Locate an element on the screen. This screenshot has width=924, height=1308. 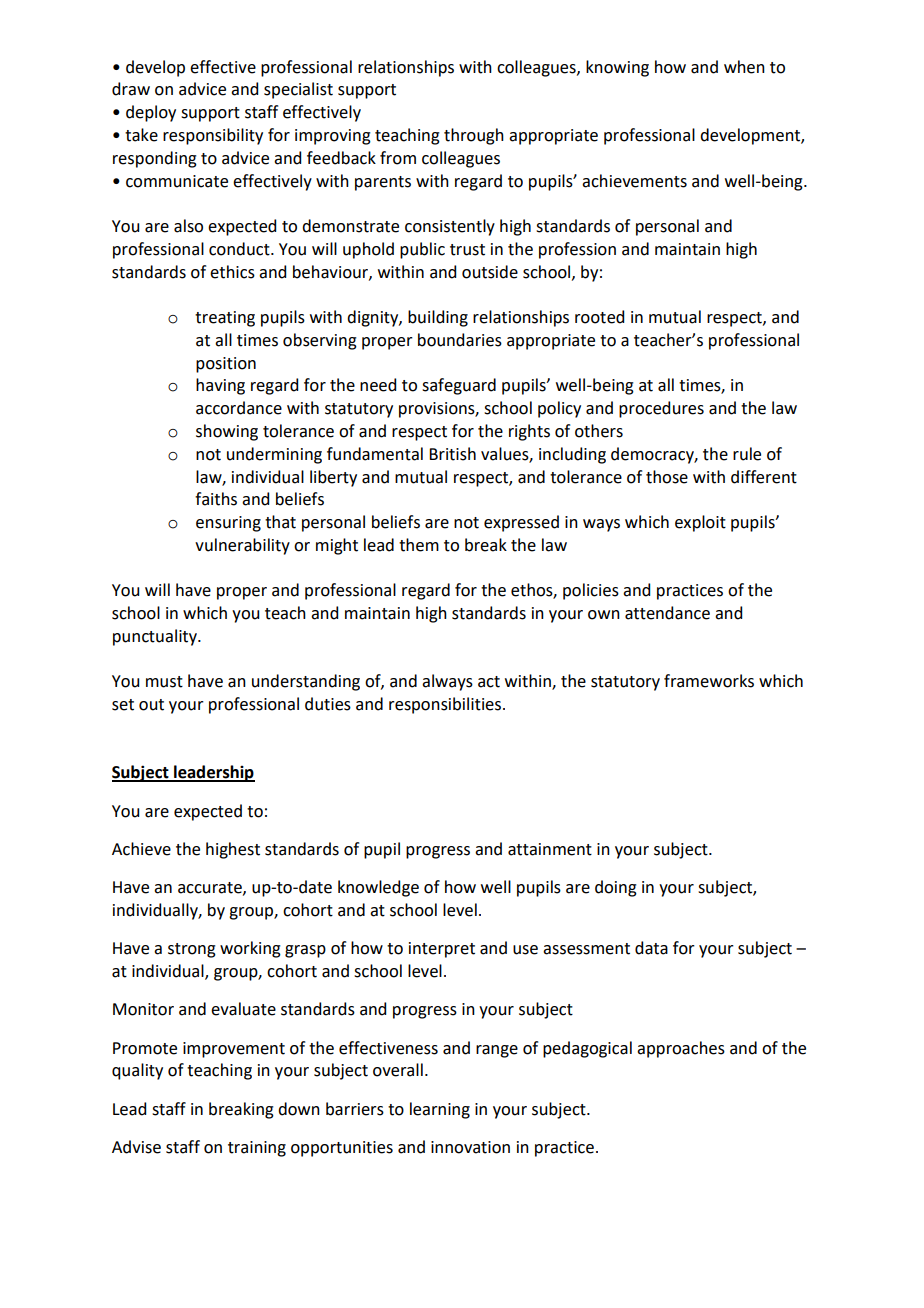
when is located at coordinates (744, 67).
